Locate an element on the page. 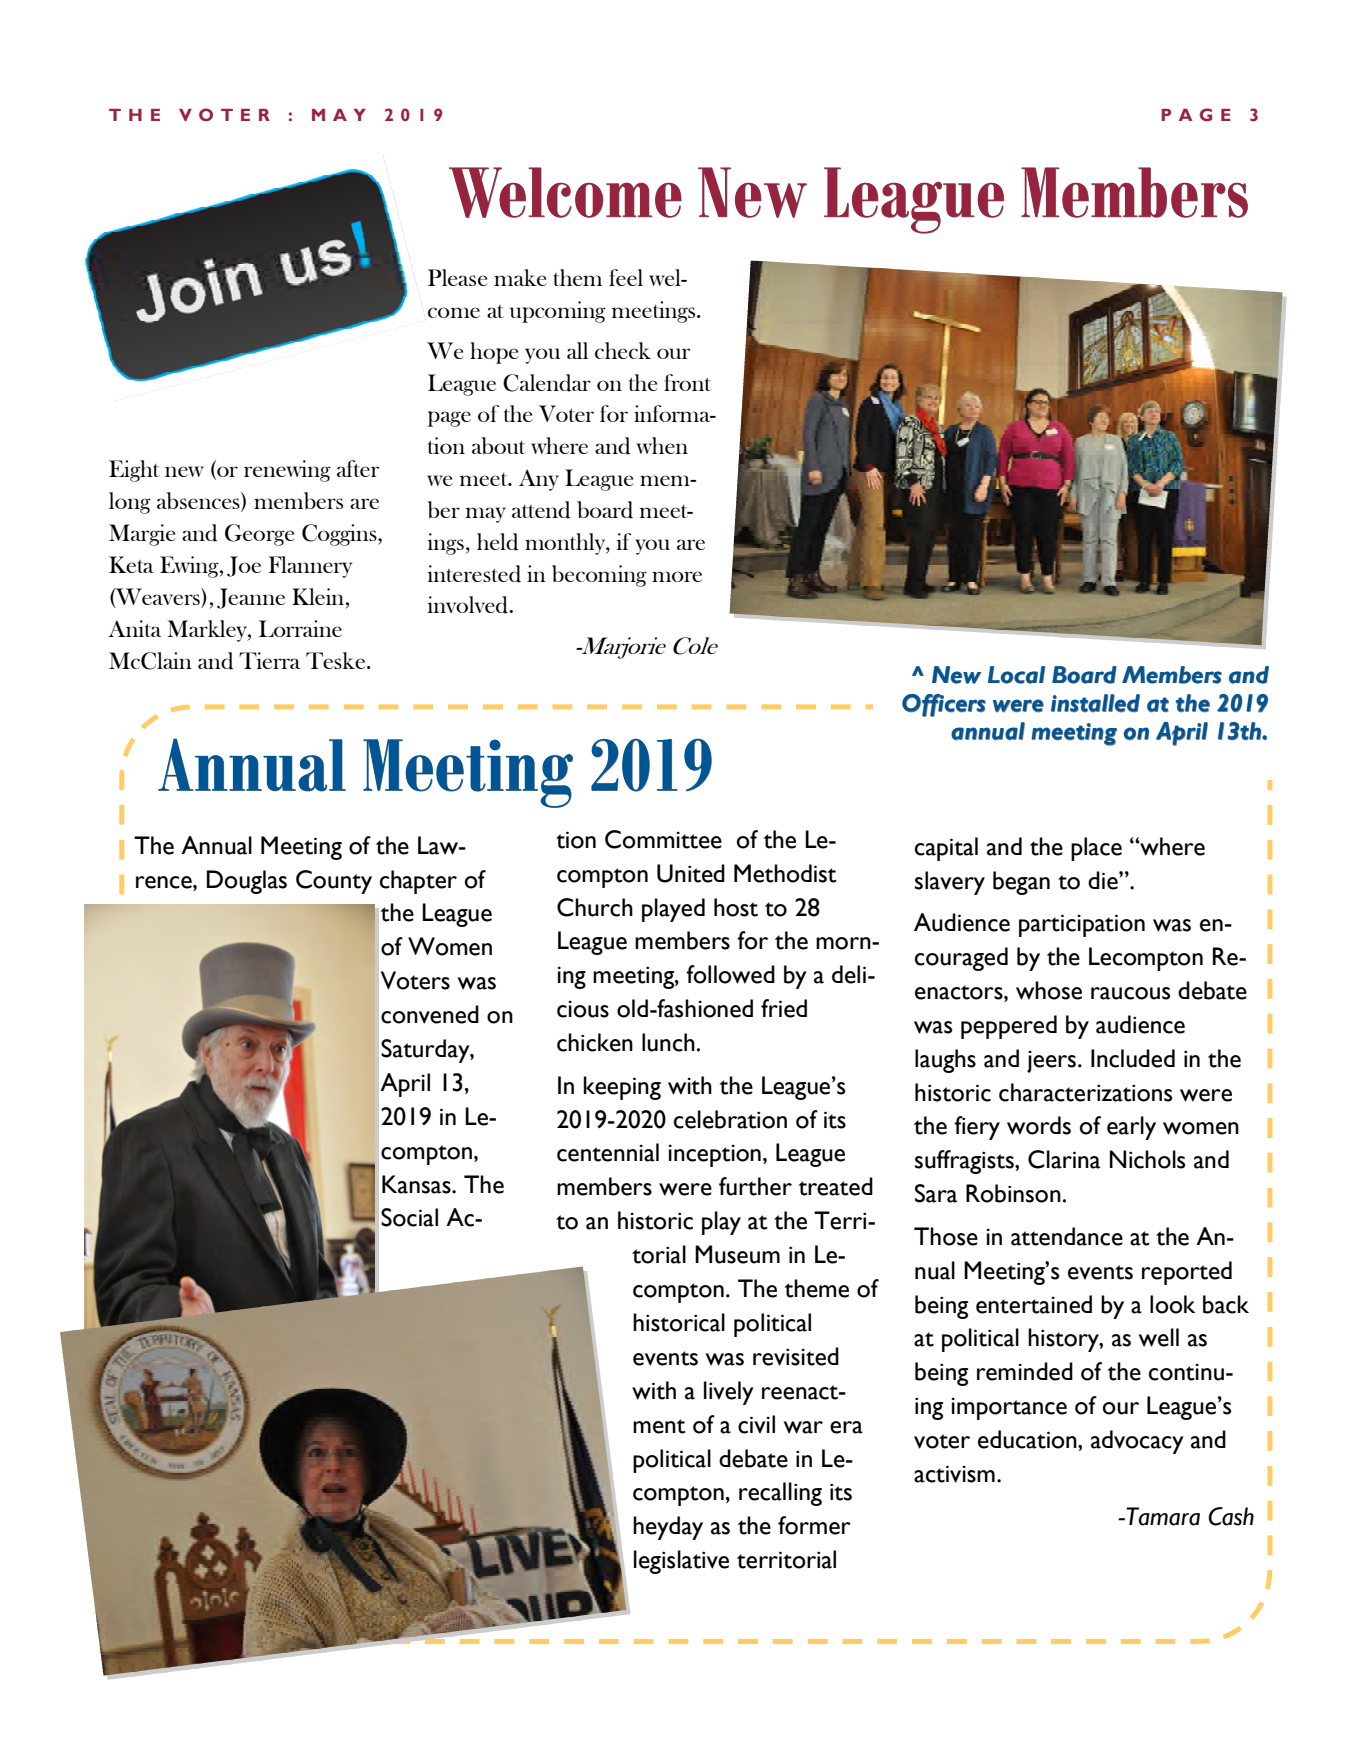 This document has width=1352, height=1749. began is located at coordinates (1021, 883).
